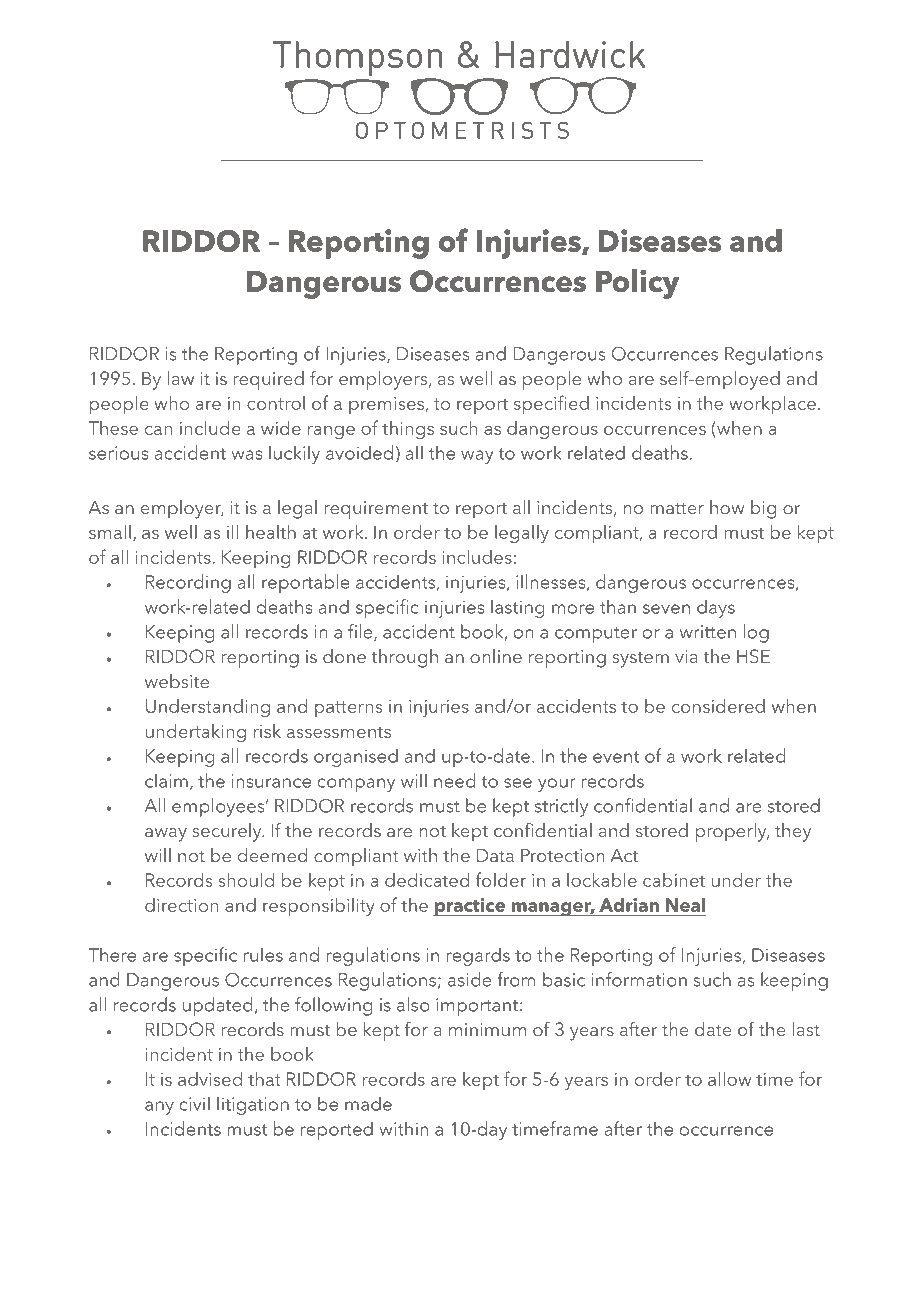 The image size is (924, 1308). What do you see at coordinates (210, 1079) in the page?
I see `advised` at bounding box center [210, 1079].
